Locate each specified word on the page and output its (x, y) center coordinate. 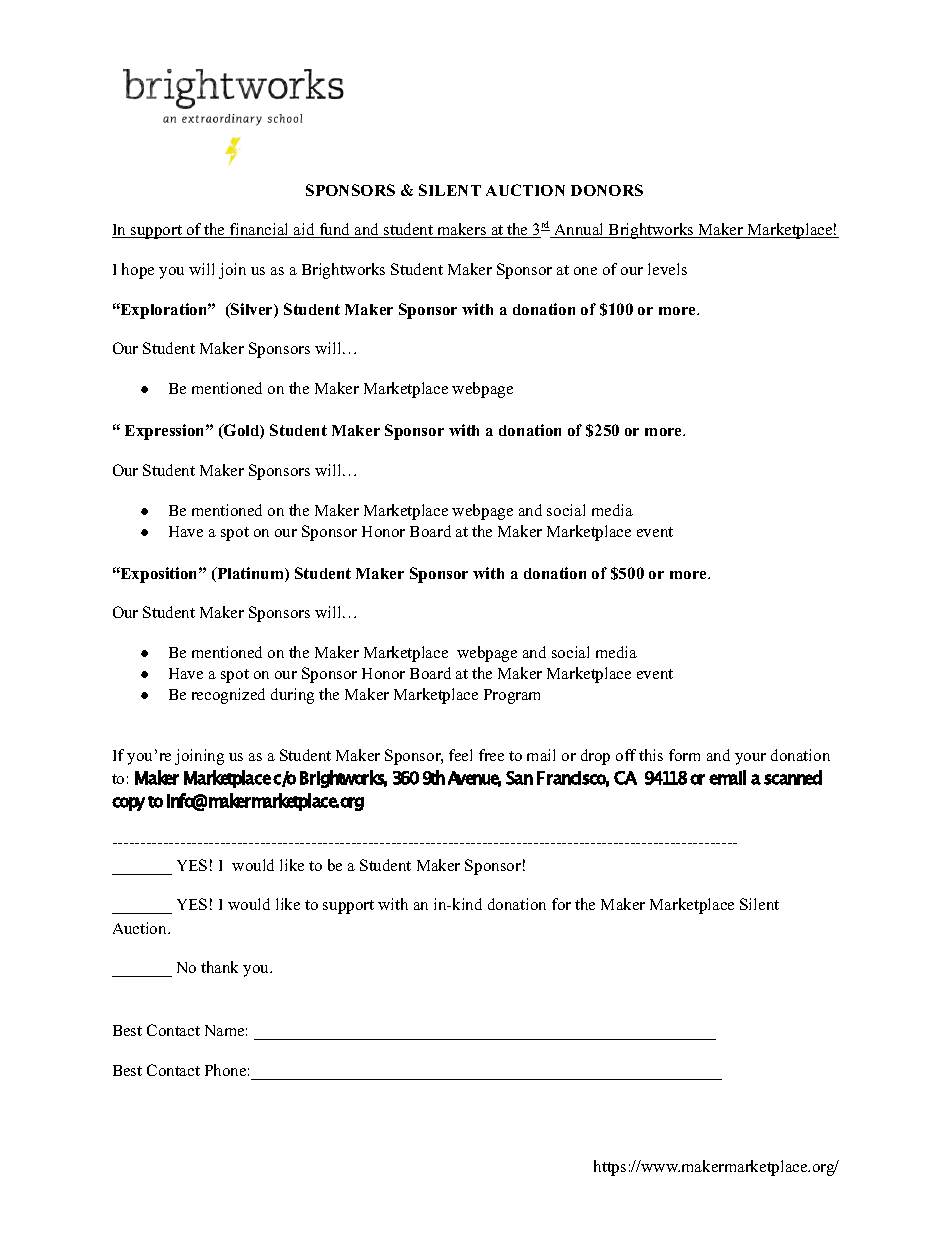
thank (219, 967)
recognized (228, 696)
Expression (166, 432)
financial (260, 230)
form (684, 755)
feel (460, 755)
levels (667, 269)
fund (335, 230)
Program (512, 696)
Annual (579, 230)
